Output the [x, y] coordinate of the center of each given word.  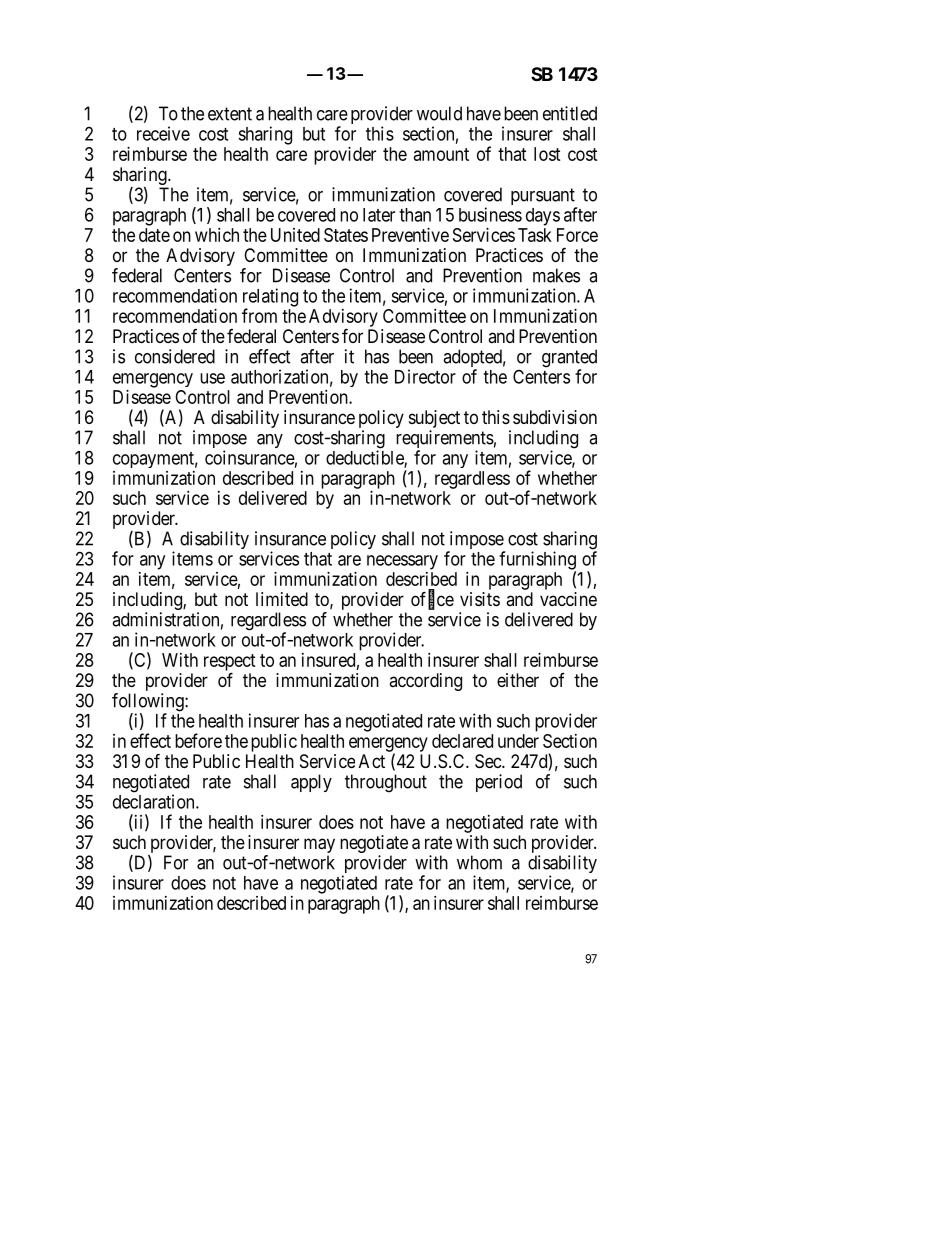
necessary [402, 562]
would [439, 113]
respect [230, 663]
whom [479, 862]
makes [556, 275]
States [346, 235]
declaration [155, 801]
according [425, 682]
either [518, 680]
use [212, 378]
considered [175, 356]
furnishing [537, 561]
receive [163, 133]
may [319, 845]
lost [547, 154]
